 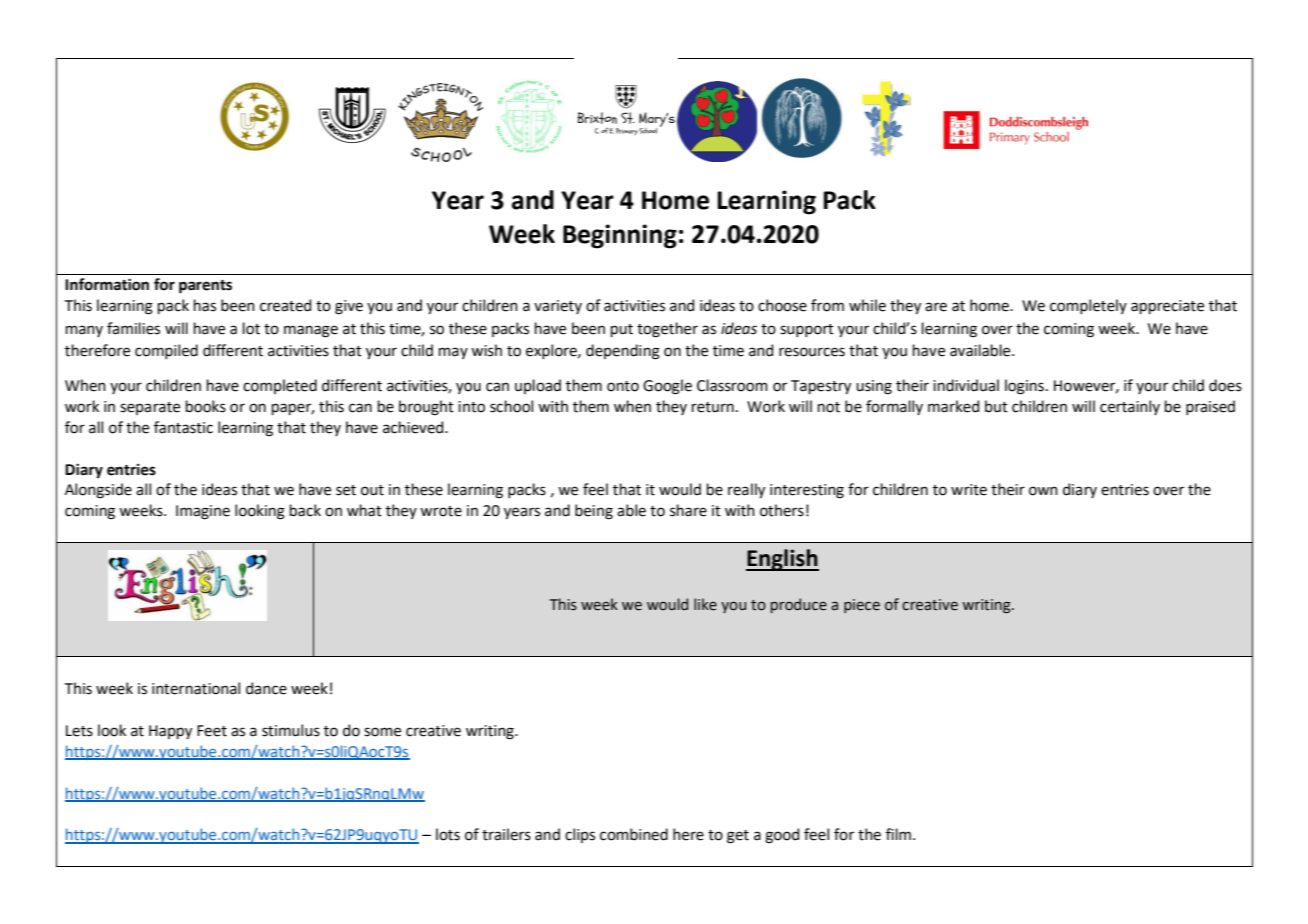 What do you see at coordinates (1043, 491) in the screenshot?
I see `own` at bounding box center [1043, 491].
